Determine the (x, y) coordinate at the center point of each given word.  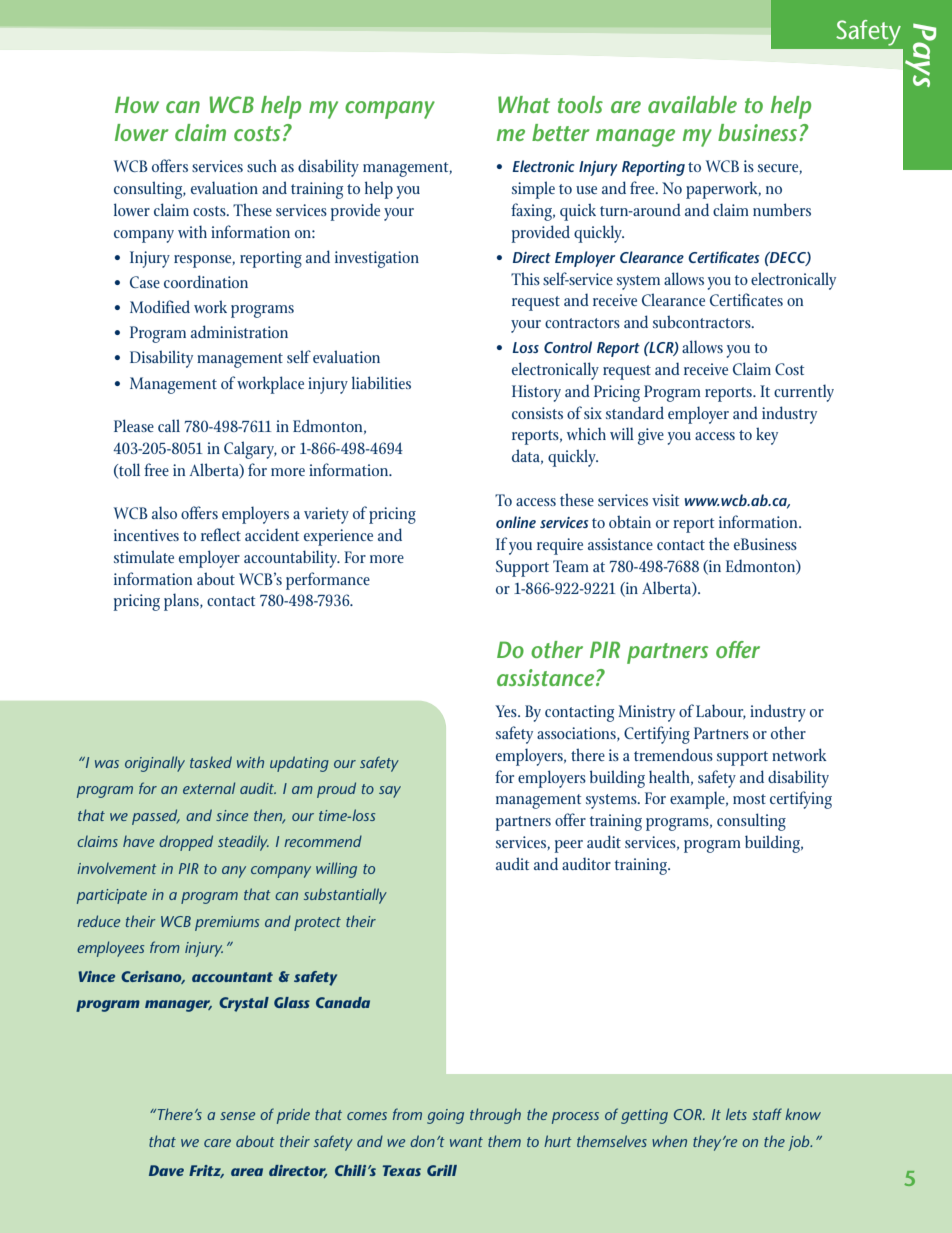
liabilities (381, 382)
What (524, 104)
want (466, 1142)
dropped (186, 843)
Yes (507, 711)
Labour (721, 712)
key (767, 436)
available (692, 104)
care (217, 1143)
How (137, 104)
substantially (345, 896)
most (749, 799)
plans (182, 602)
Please (134, 425)
